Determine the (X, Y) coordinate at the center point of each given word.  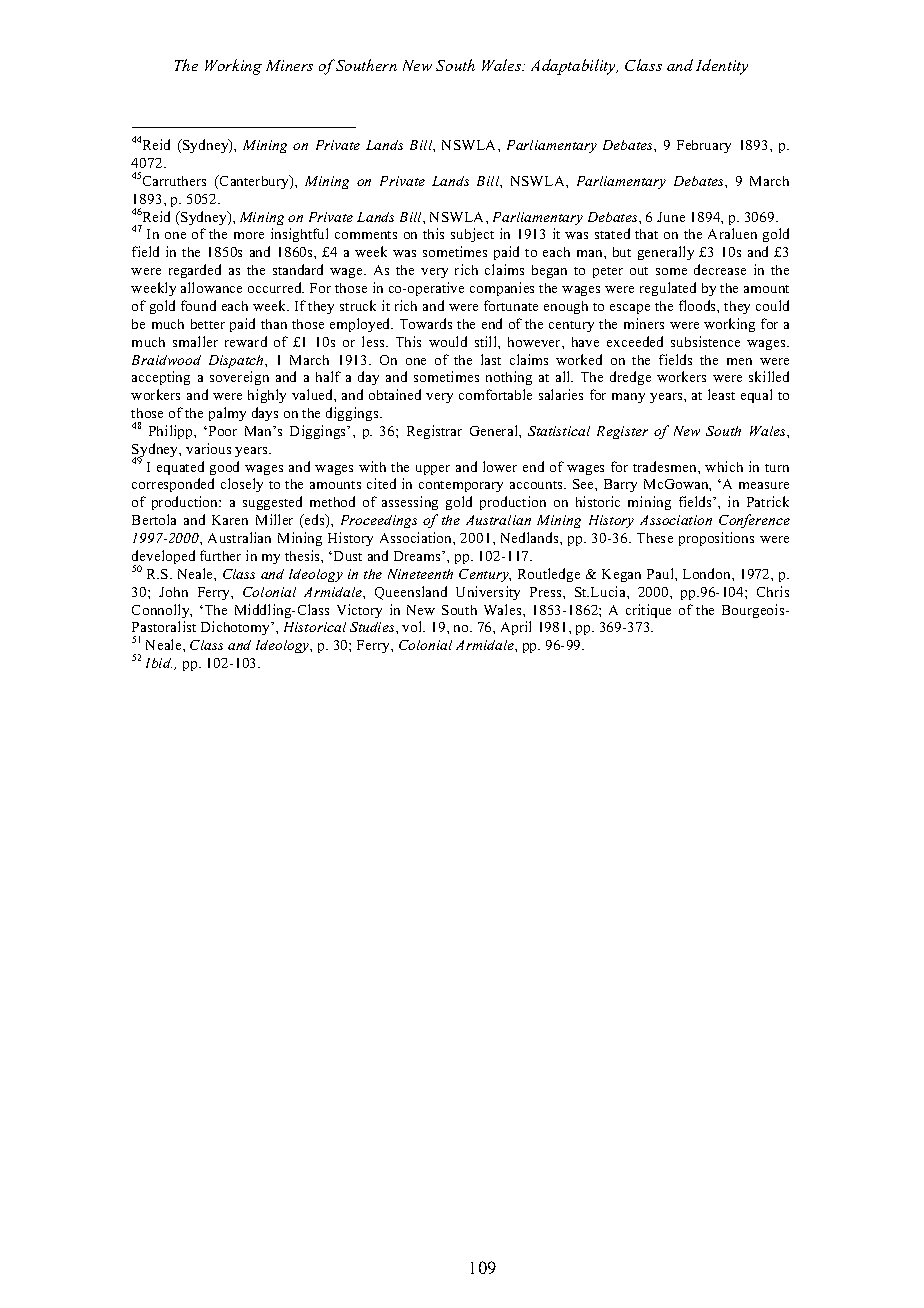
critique (648, 611)
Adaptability (574, 67)
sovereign (239, 378)
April (516, 628)
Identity (722, 67)
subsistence (705, 341)
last (491, 359)
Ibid (159, 663)
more (249, 235)
